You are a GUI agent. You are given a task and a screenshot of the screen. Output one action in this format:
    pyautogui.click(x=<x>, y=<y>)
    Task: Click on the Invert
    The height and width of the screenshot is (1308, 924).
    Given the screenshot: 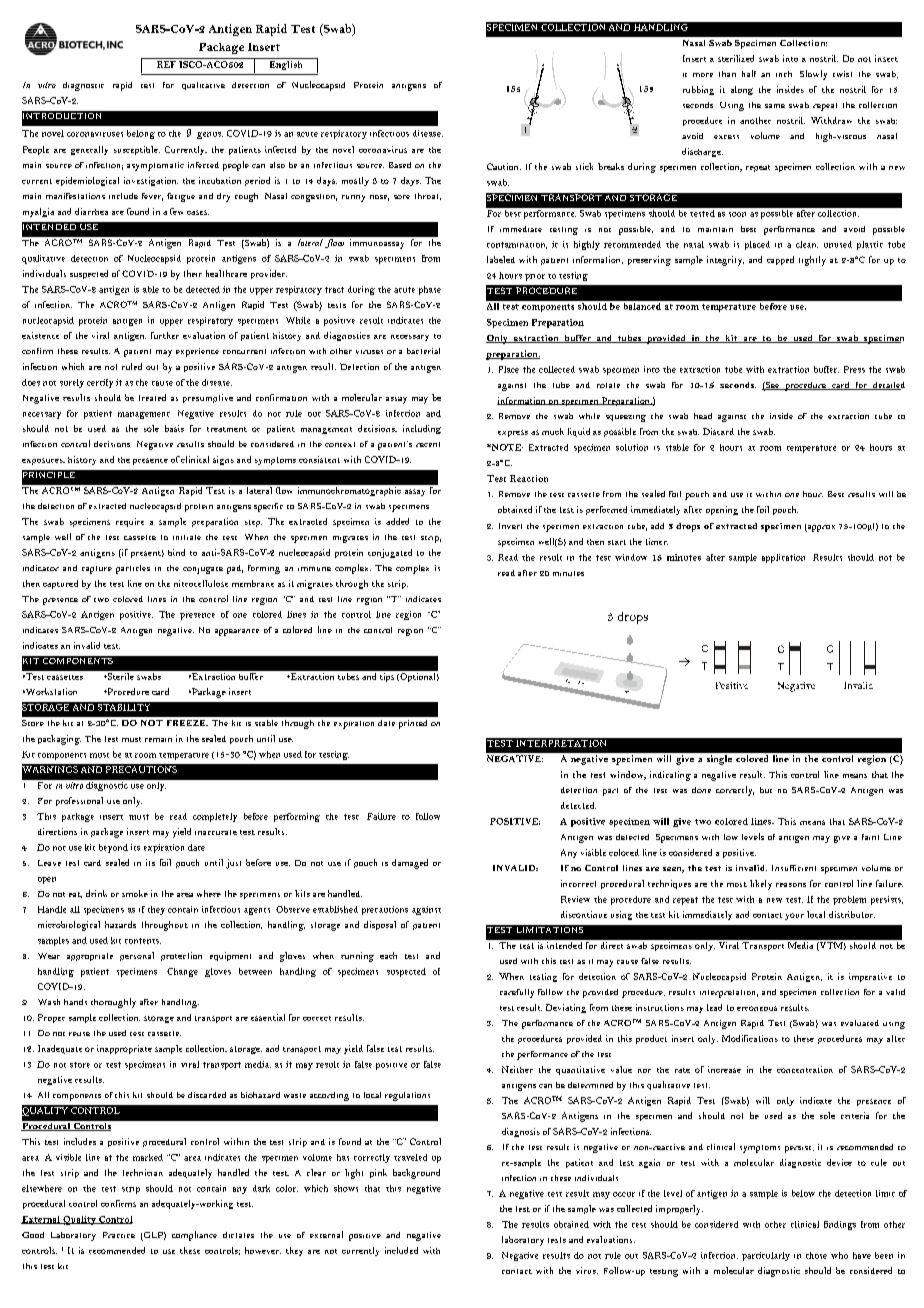 What is the action you would take?
    pyautogui.click(x=510, y=526)
